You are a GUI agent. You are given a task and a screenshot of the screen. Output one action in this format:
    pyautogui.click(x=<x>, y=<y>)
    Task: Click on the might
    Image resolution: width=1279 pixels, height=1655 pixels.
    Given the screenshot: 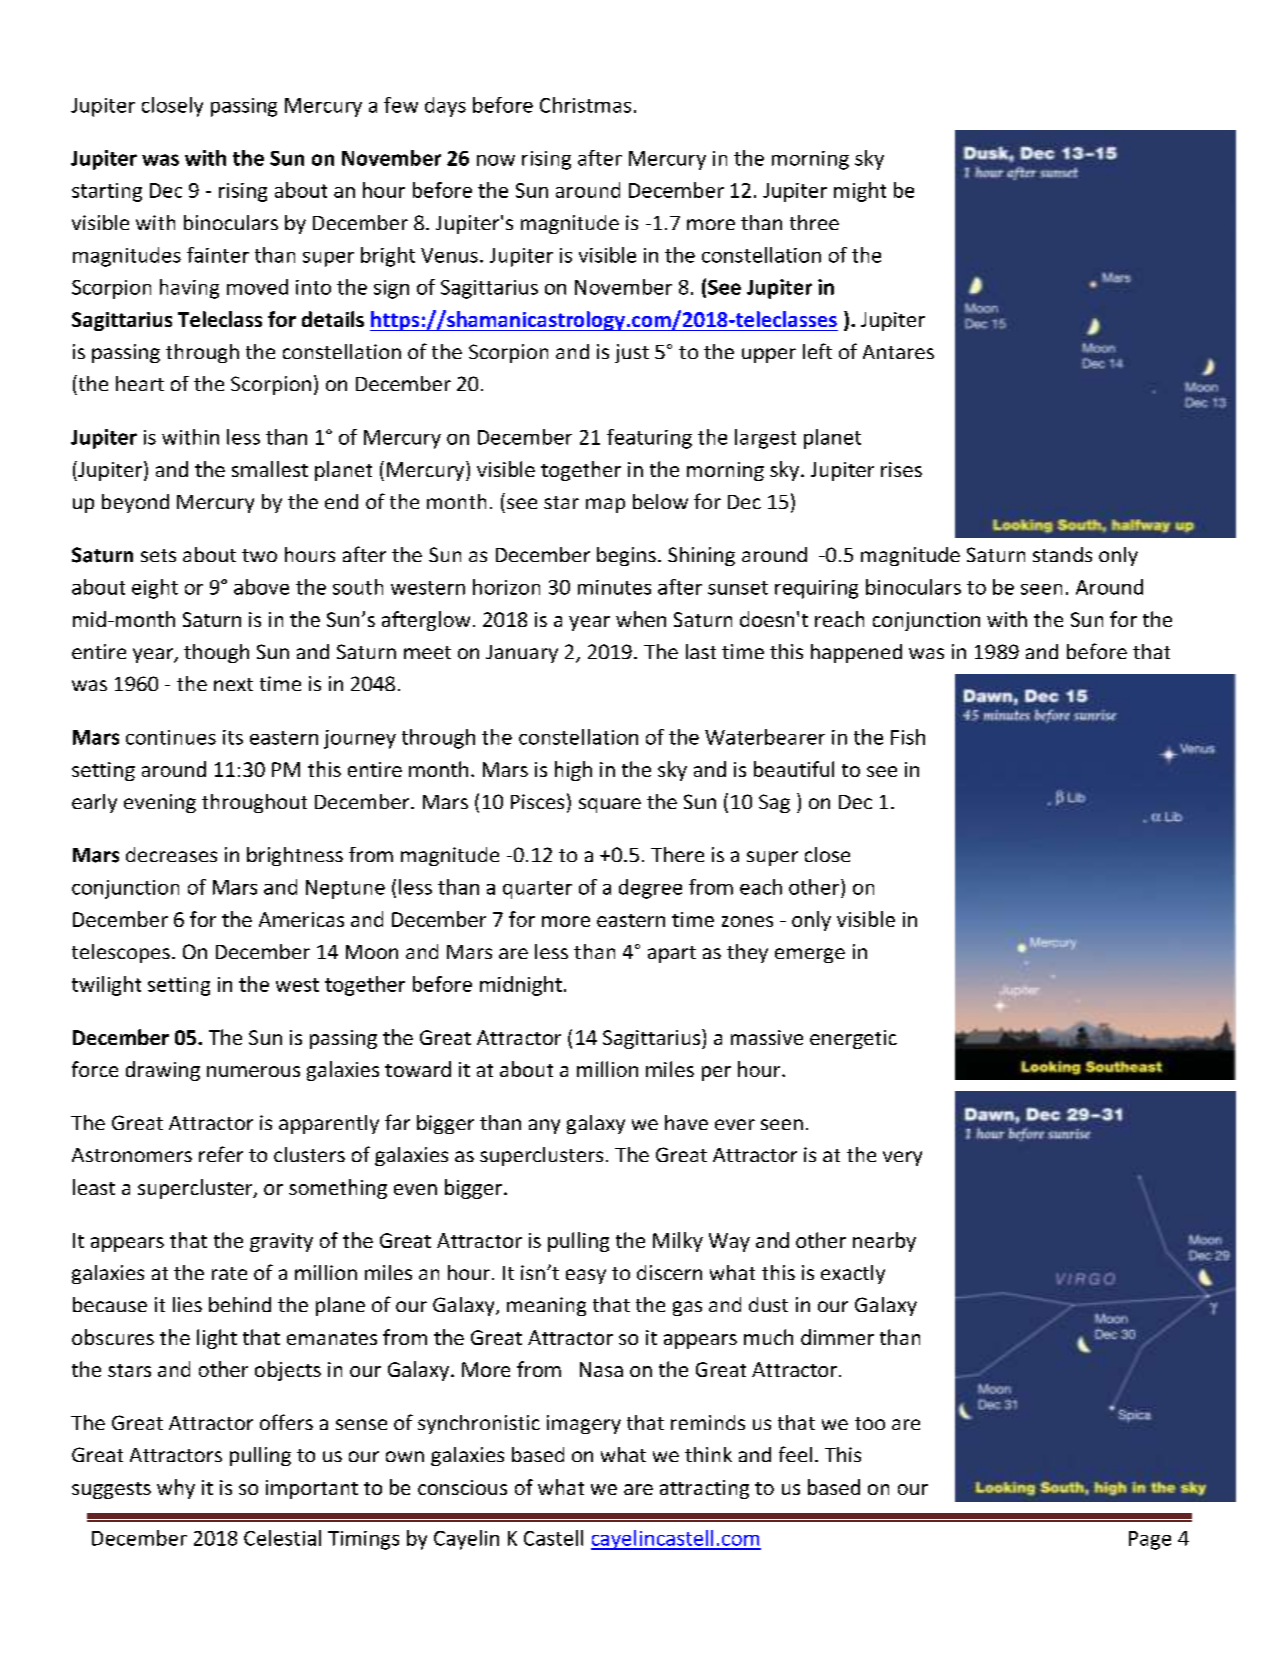 What is the action you would take?
    pyautogui.click(x=860, y=192)
